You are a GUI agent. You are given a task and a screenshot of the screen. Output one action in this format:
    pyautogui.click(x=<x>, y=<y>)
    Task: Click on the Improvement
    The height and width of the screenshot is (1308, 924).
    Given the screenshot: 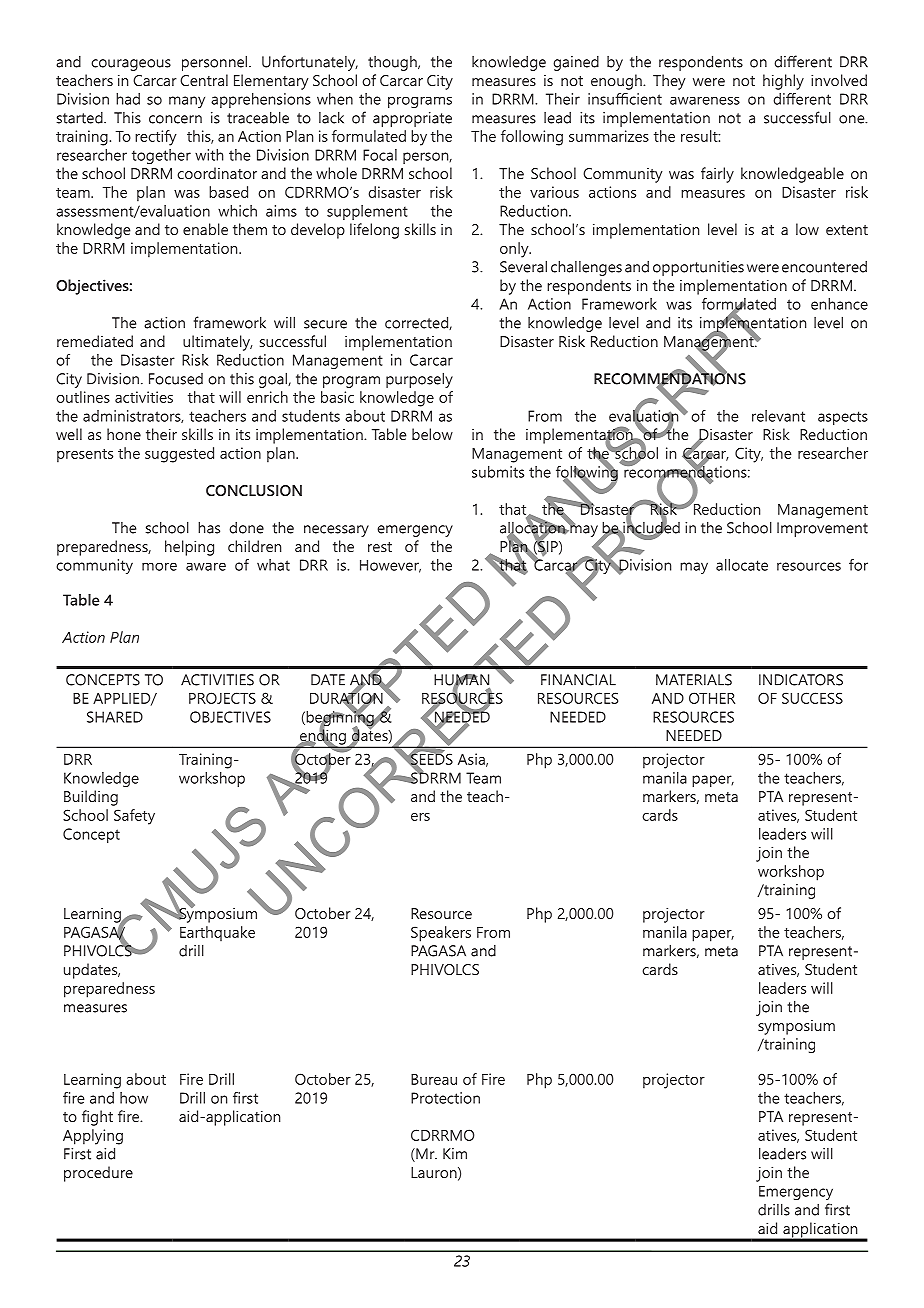 What is the action you would take?
    pyautogui.click(x=822, y=529)
